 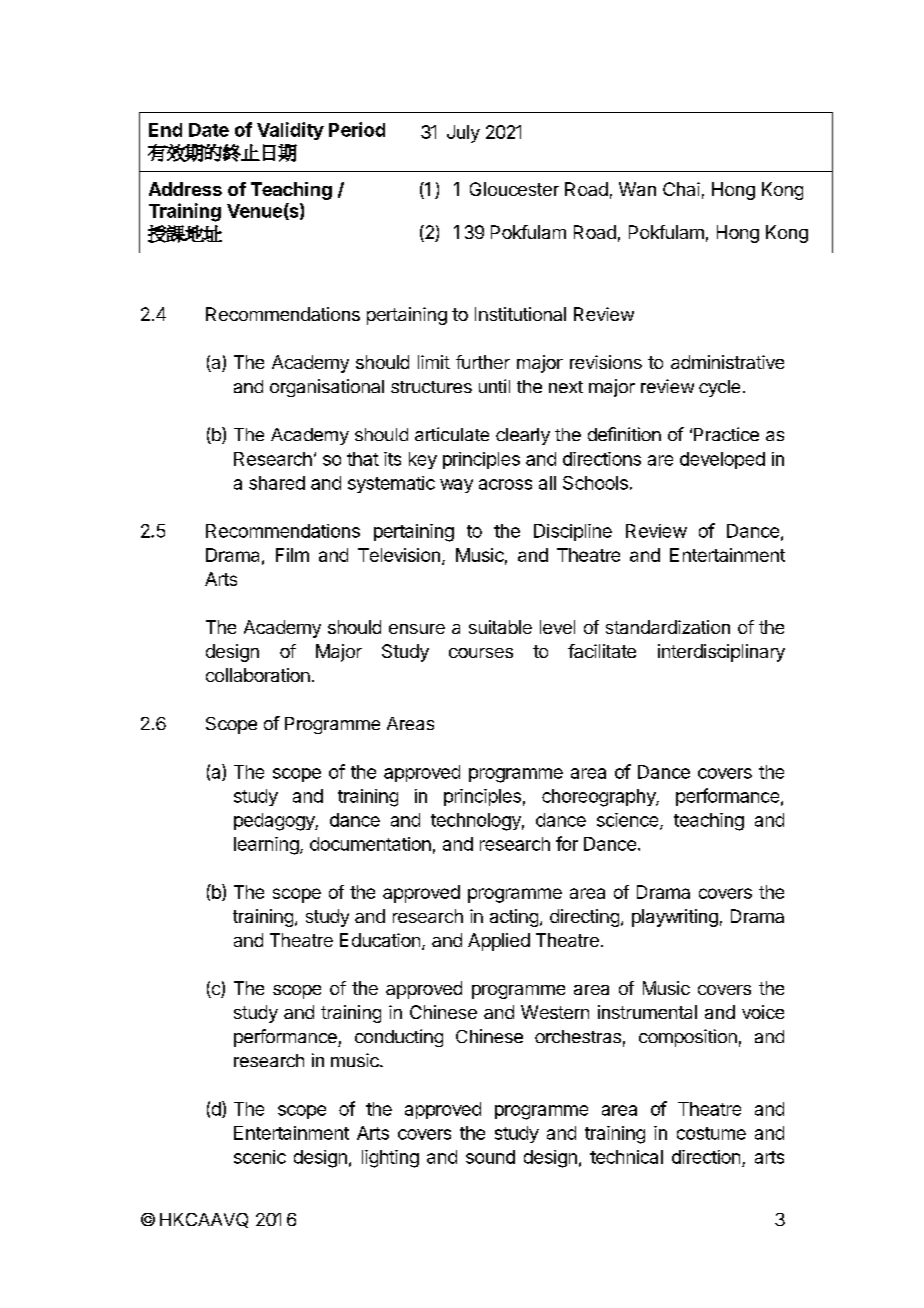 What do you see at coordinates (463, 134) in the document?
I see `July` at bounding box center [463, 134].
